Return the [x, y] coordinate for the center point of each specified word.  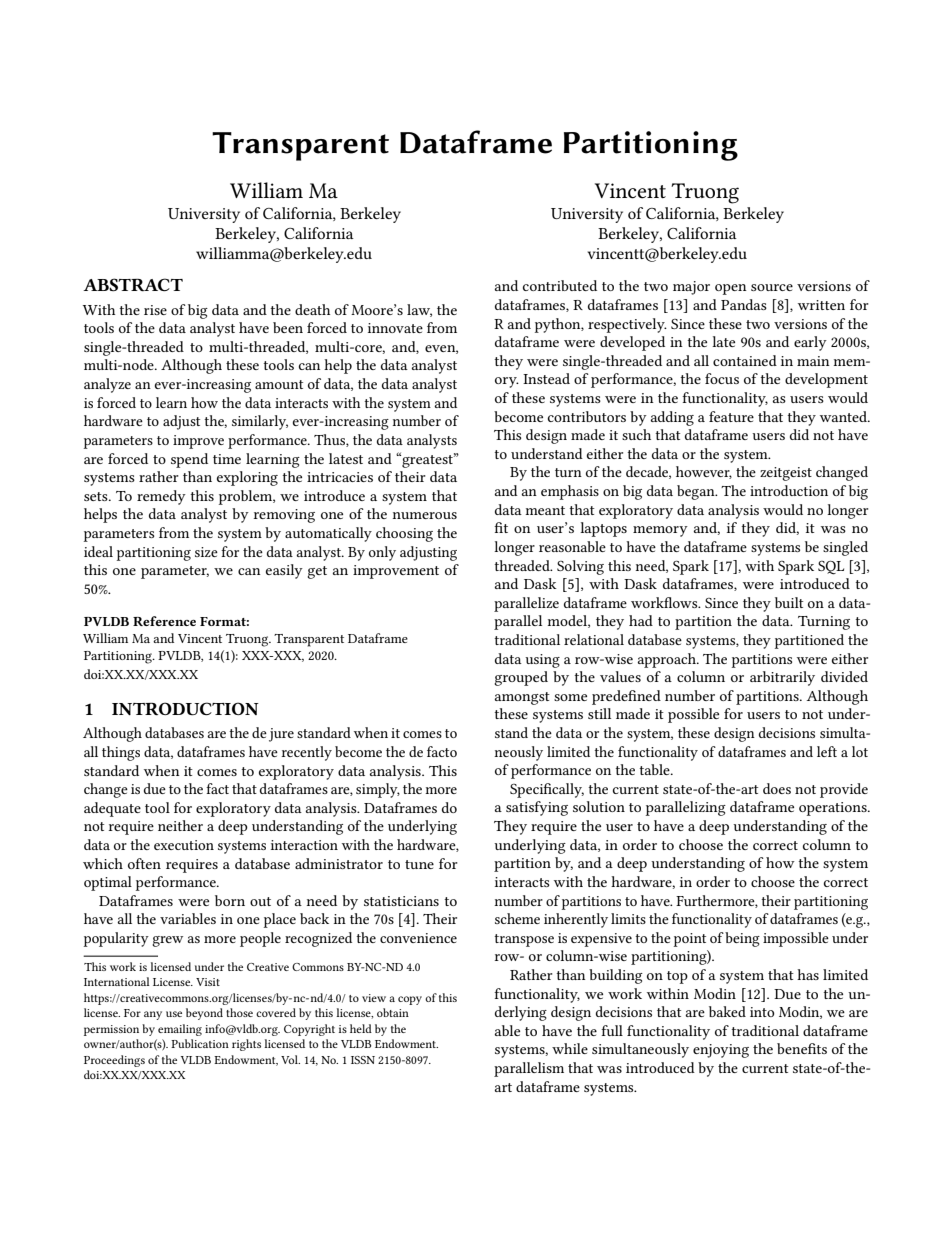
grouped [521, 678]
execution [184, 845]
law [419, 310]
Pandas [744, 304]
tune [419, 864]
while [570, 1048]
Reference [164, 621]
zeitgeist [786, 474]
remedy [161, 497]
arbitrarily [782, 678]
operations [834, 809]
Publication [200, 1043]
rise [155, 310]
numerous [425, 515]
